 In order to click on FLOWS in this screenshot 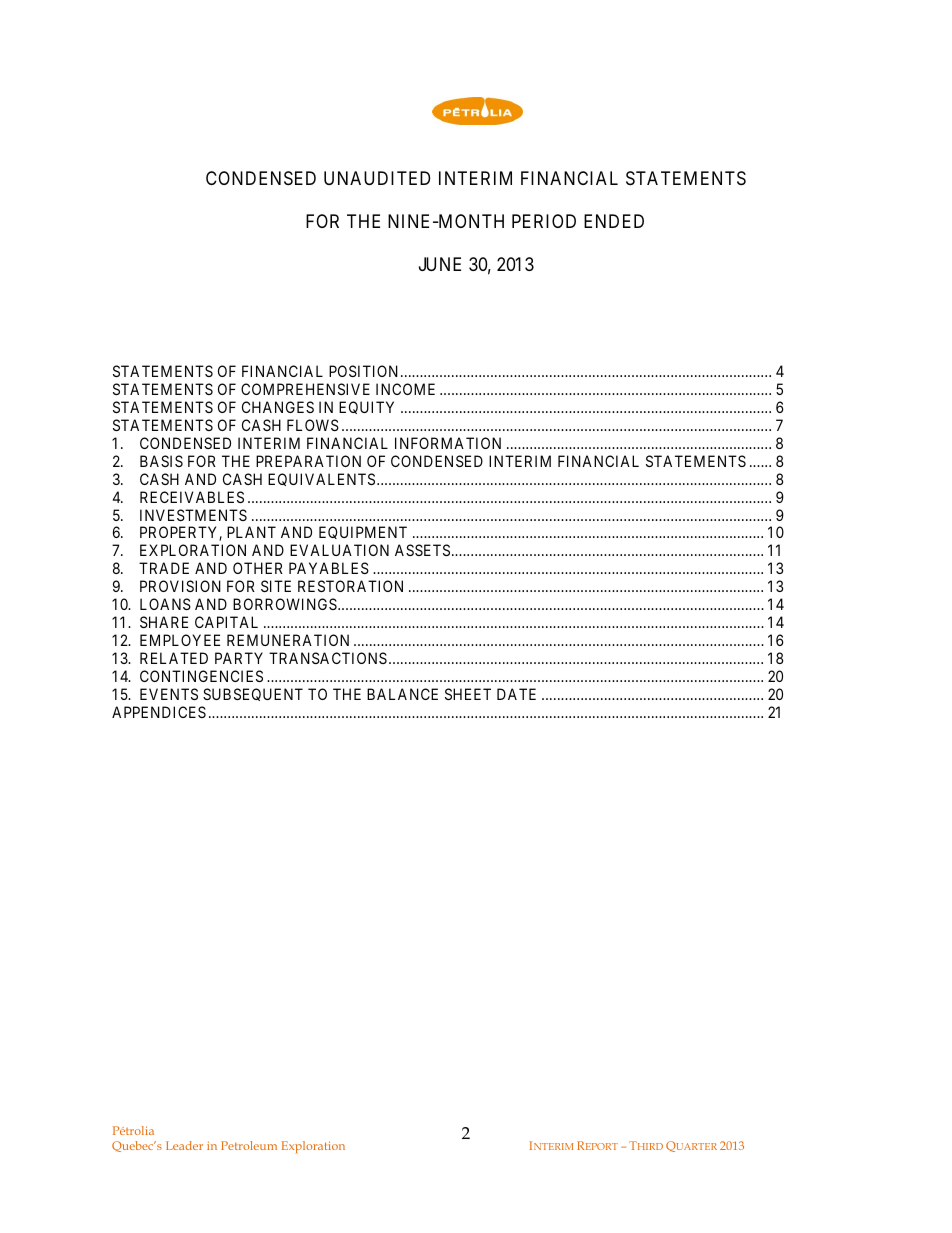, I will do `click(313, 425)`.
